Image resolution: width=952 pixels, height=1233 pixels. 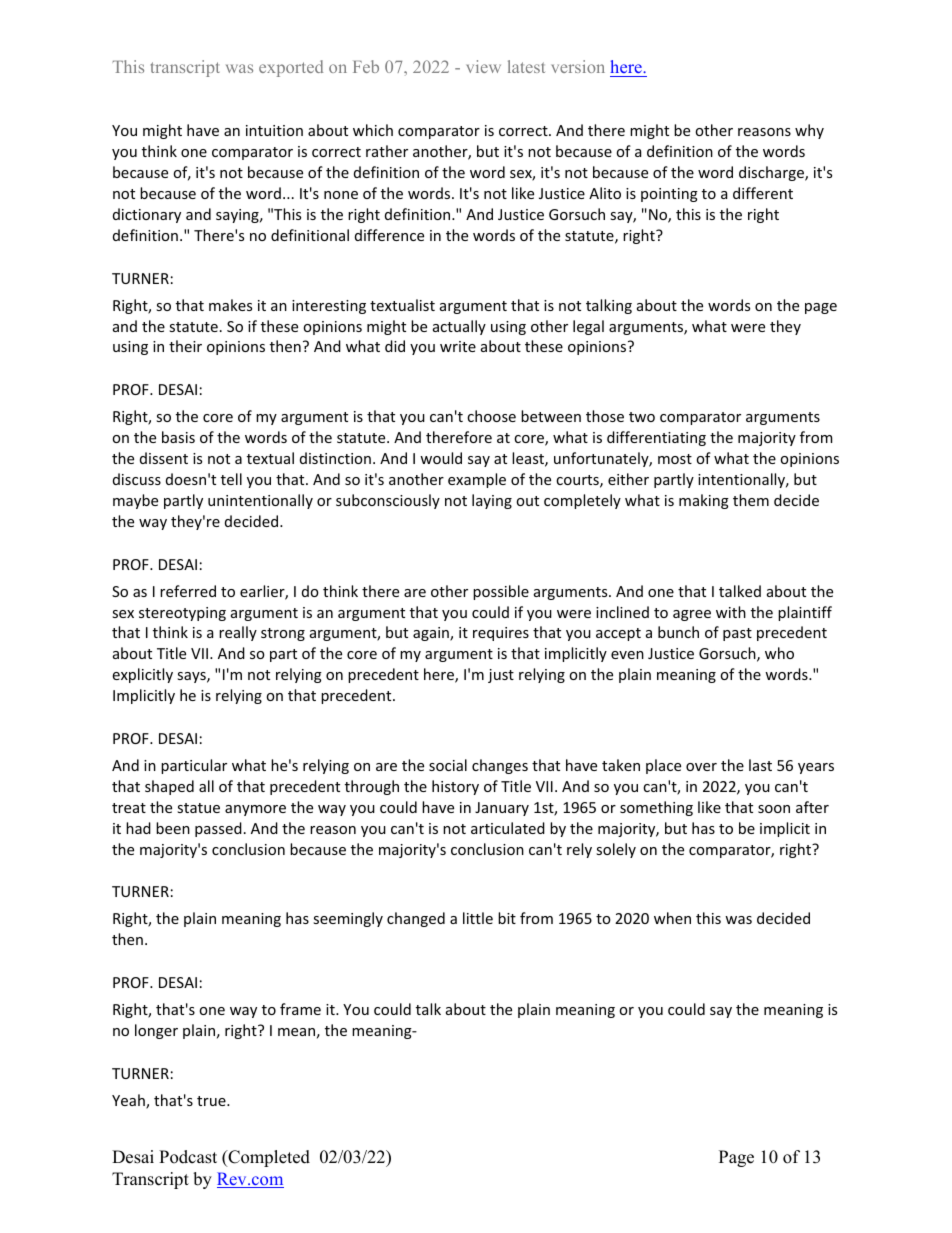 I want to click on true, so click(x=212, y=1101).
